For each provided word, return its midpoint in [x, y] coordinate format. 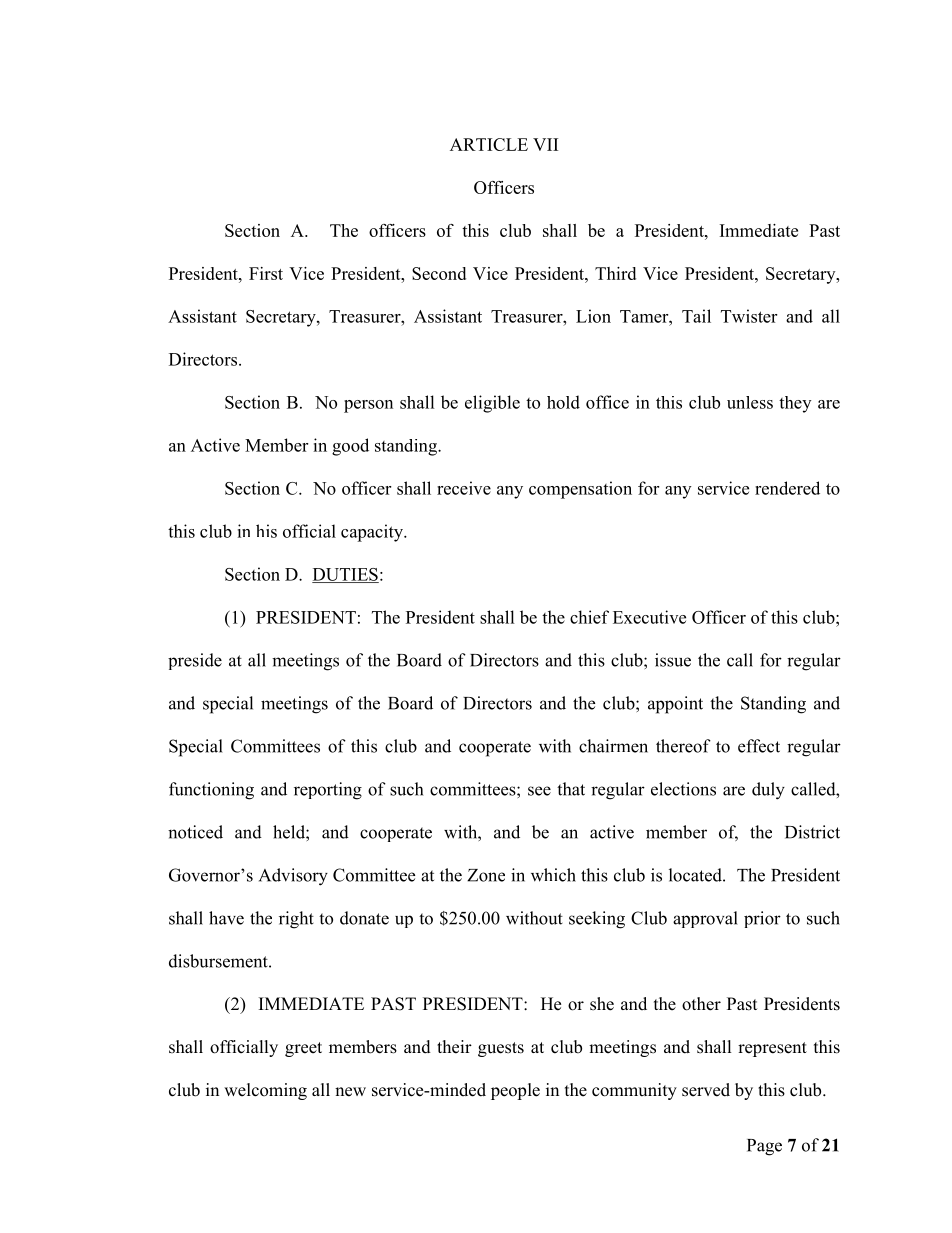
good [350, 447]
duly [768, 791]
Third [615, 273]
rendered [787, 488]
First [266, 273]
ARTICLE [489, 144]
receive [464, 488]
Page [764, 1147]
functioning [211, 791]
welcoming [265, 1091]
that [571, 789]
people [515, 1091]
